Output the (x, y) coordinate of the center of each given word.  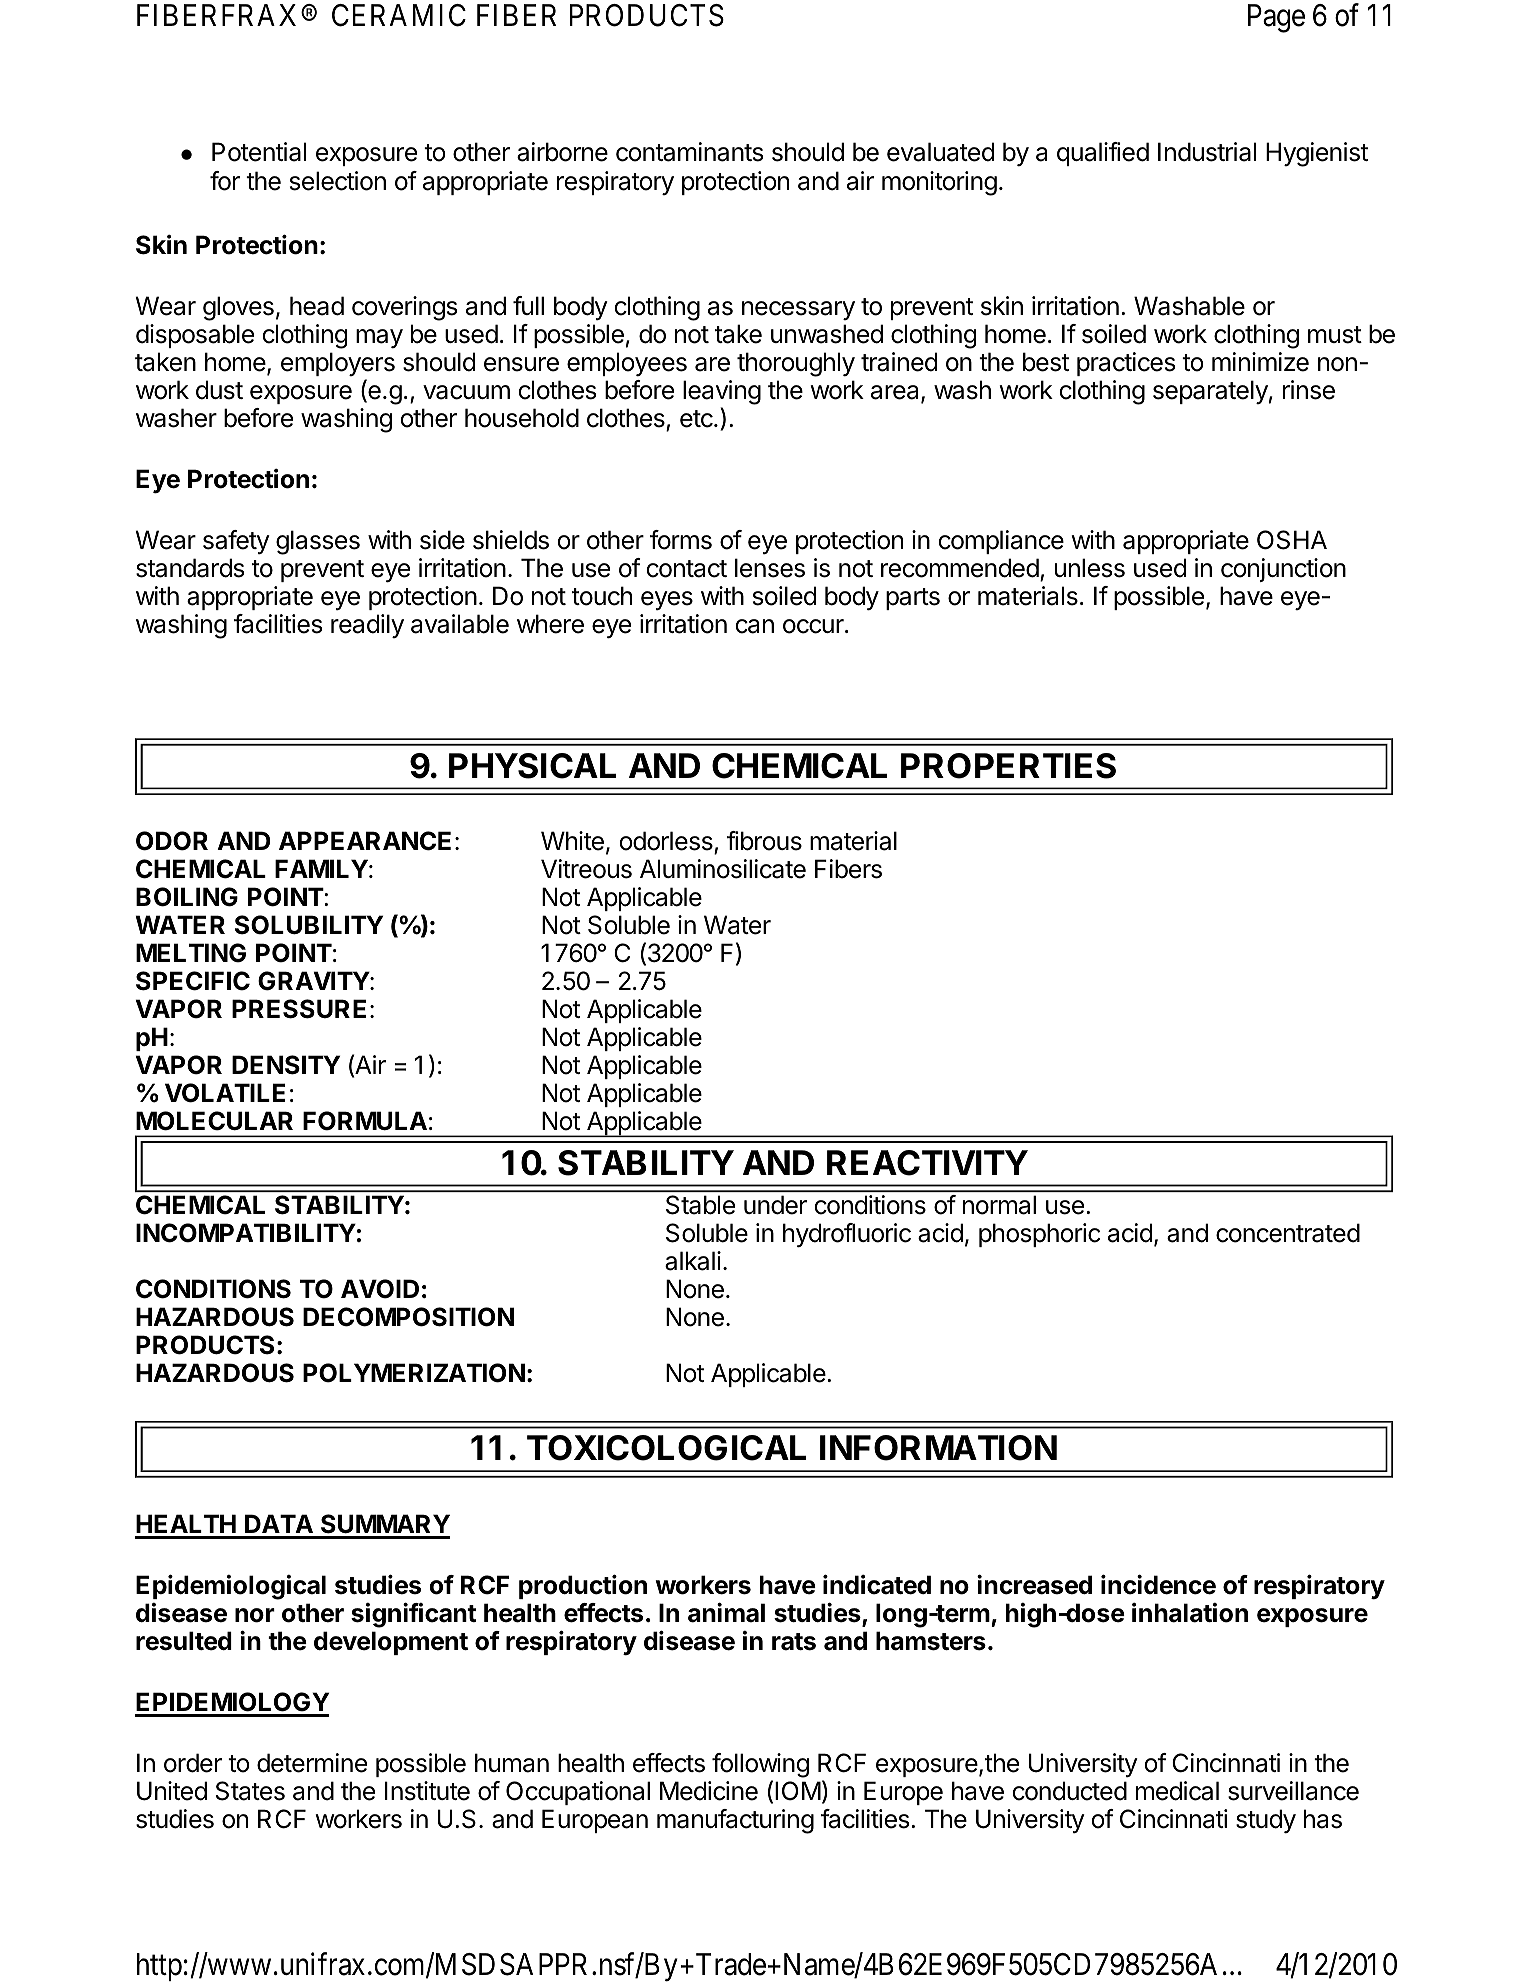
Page (1276, 18)
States (250, 1791)
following (760, 1767)
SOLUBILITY (309, 925)
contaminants (689, 152)
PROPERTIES (1008, 766)
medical (1177, 1791)
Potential (259, 152)
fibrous (764, 841)
